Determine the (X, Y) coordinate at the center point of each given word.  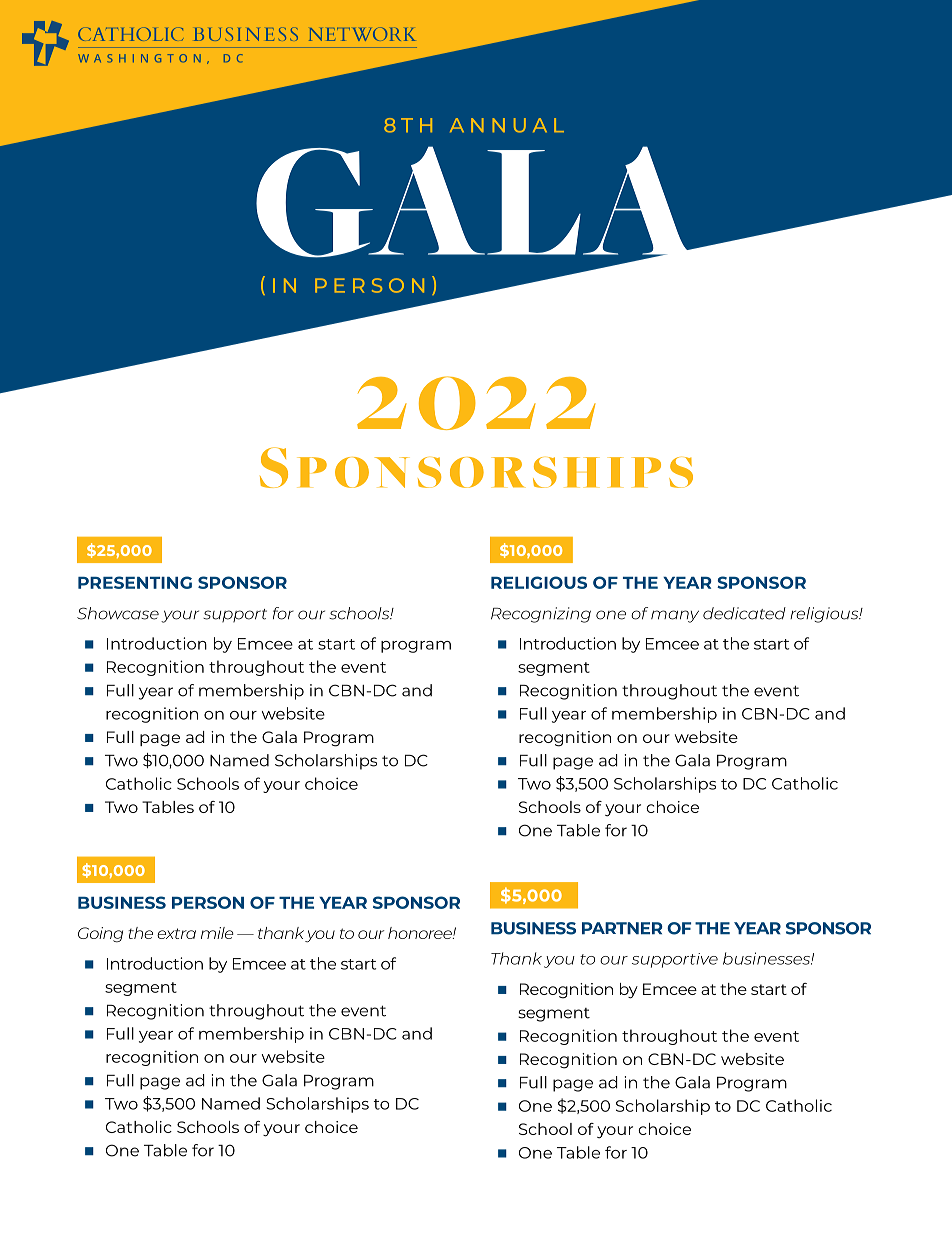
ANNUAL (507, 125)
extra (176, 933)
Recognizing (541, 615)
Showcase (118, 613)
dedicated (744, 613)
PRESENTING (135, 582)
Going (100, 935)
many (675, 616)
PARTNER (622, 928)
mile (217, 933)
